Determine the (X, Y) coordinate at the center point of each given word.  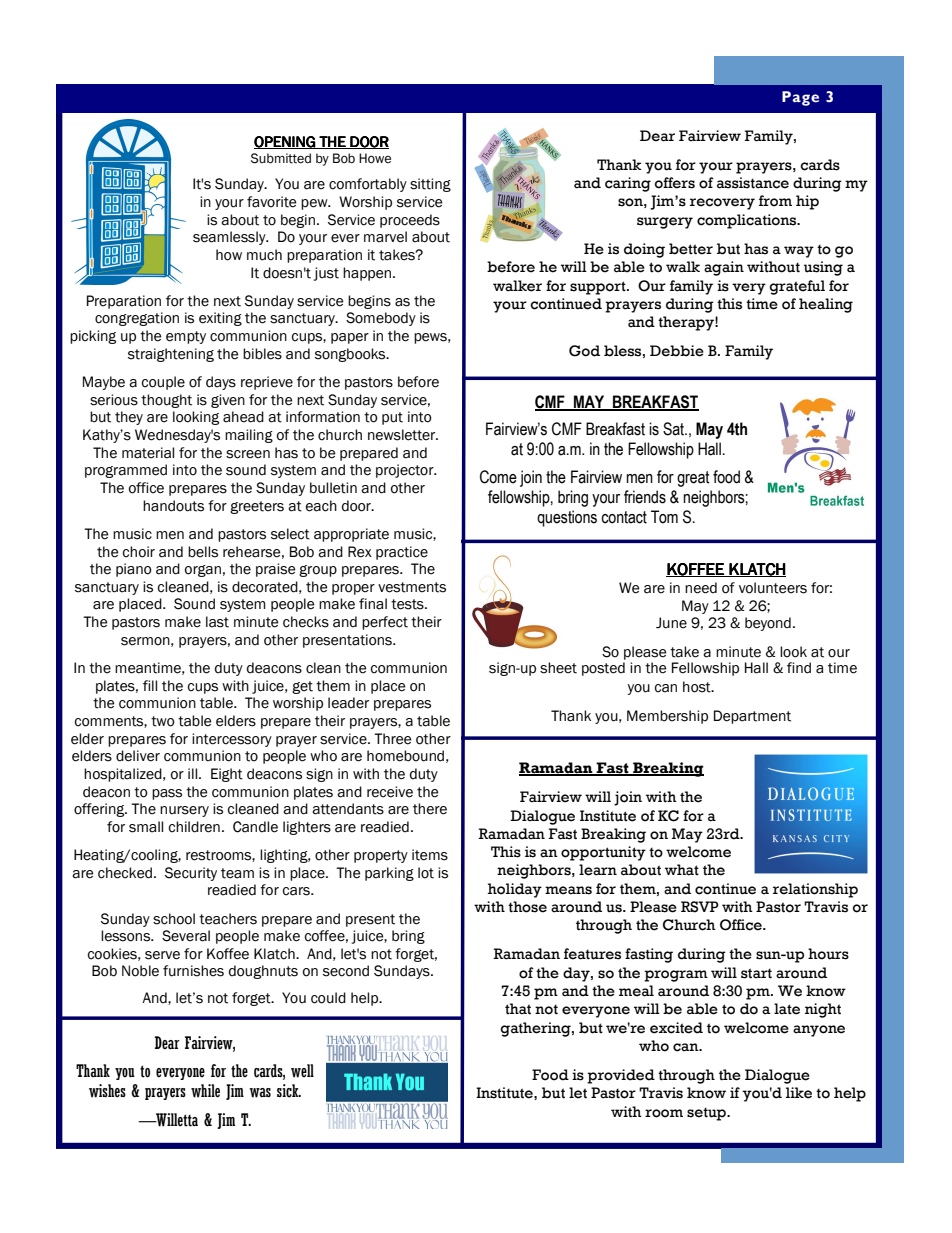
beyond (768, 624)
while (205, 1091)
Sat (674, 429)
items (430, 855)
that (518, 1009)
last (217, 622)
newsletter (403, 435)
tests (408, 604)
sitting (430, 185)
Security (191, 874)
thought (166, 401)
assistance (753, 183)
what (682, 870)
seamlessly (230, 238)
